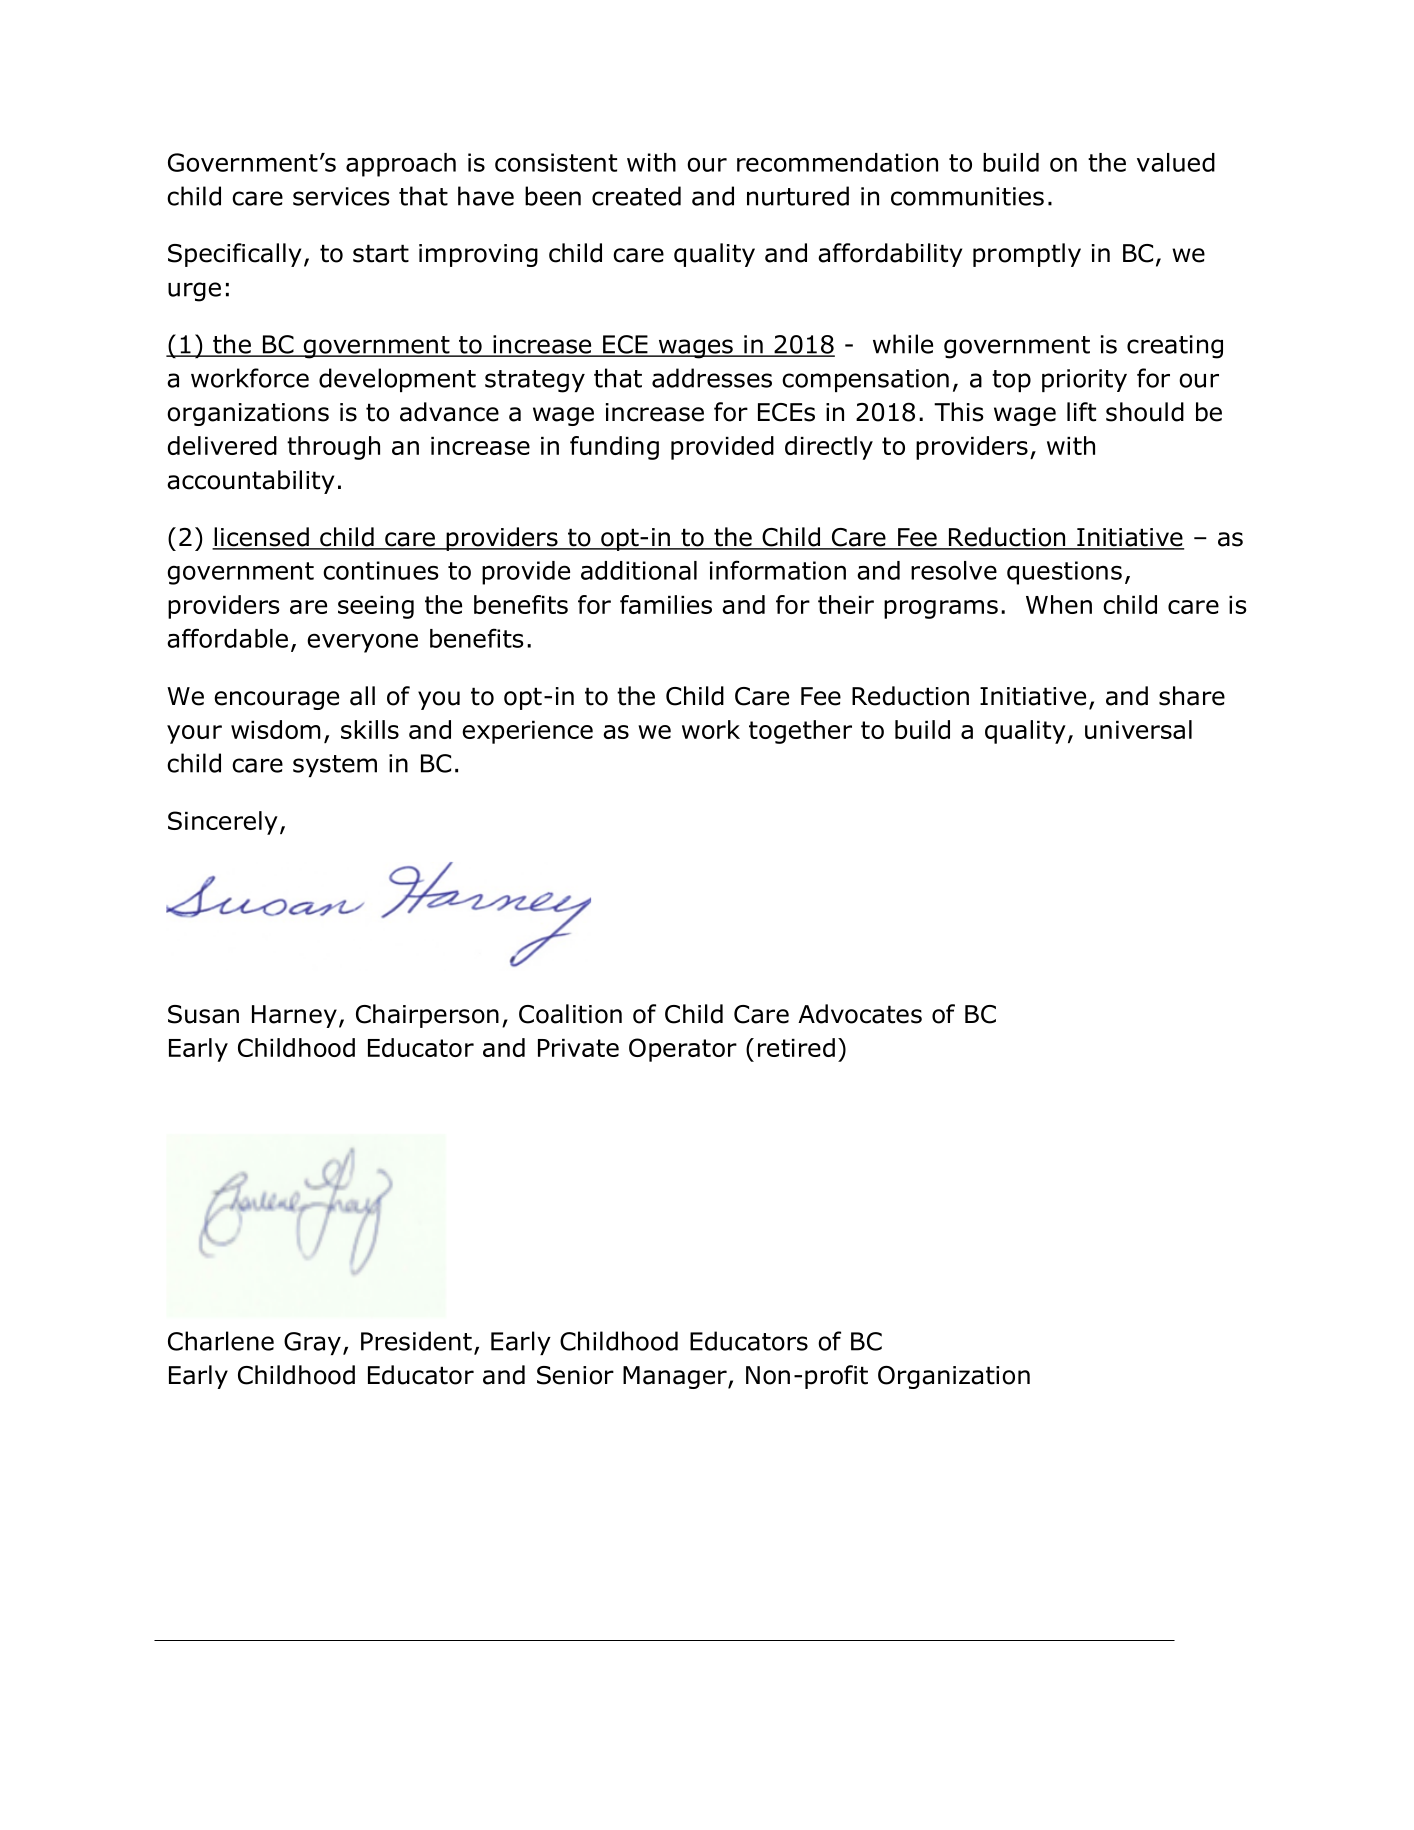 Image resolution: width=1414 pixels, height=1830 pixels. What do you see at coordinates (341, 196) in the screenshot?
I see `services` at bounding box center [341, 196].
